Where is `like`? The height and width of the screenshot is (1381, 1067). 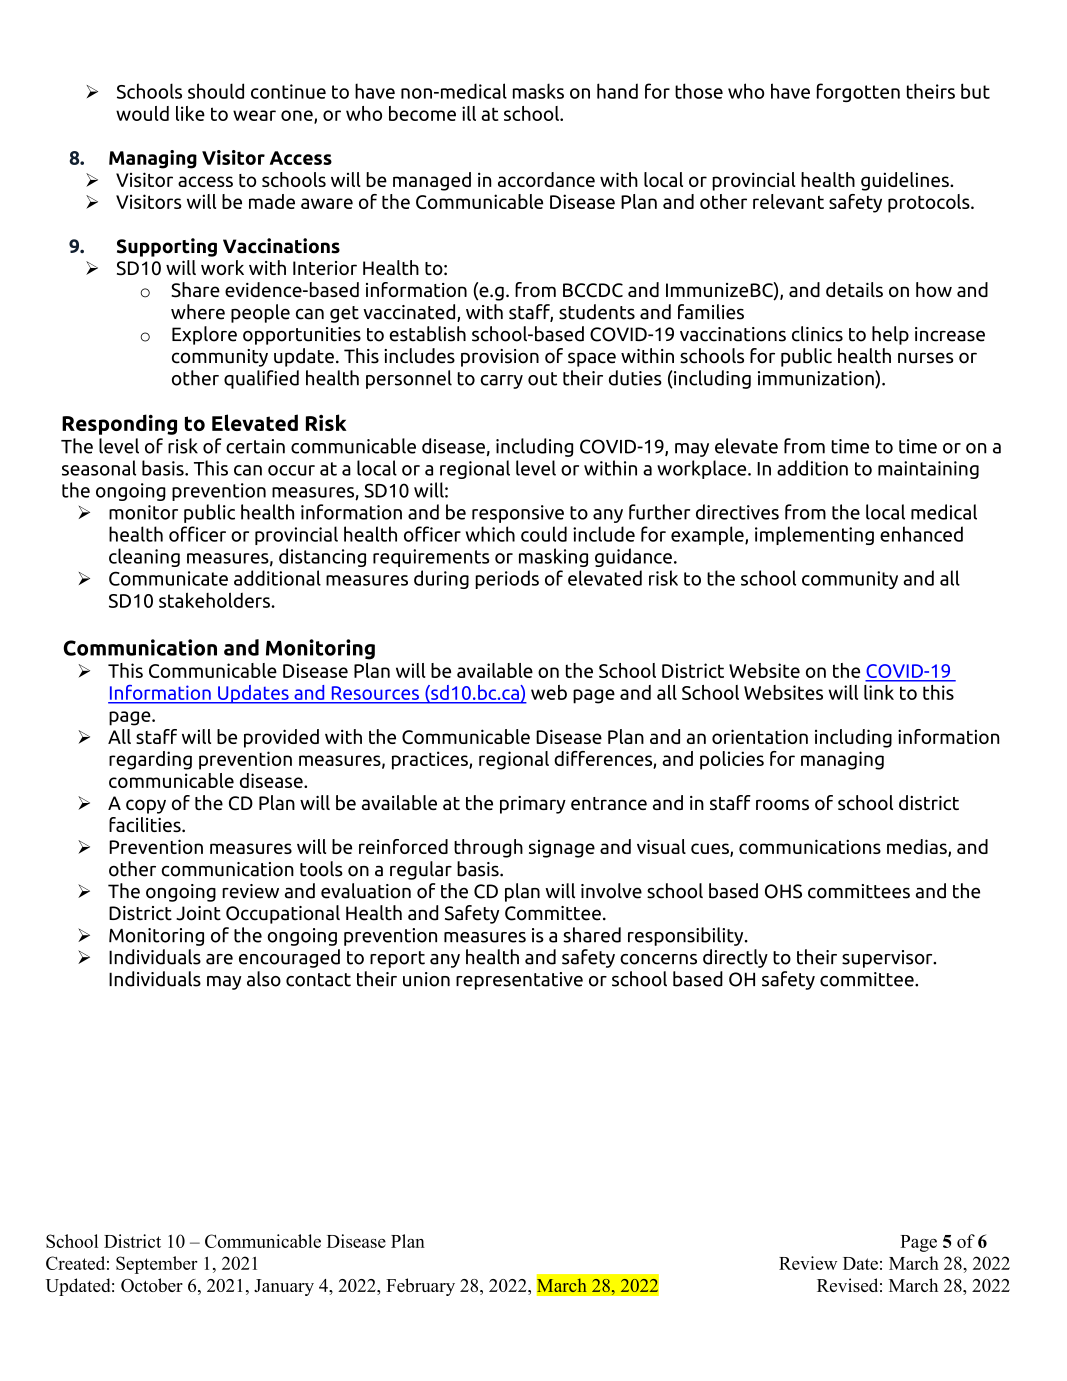
like is located at coordinates (190, 113).
